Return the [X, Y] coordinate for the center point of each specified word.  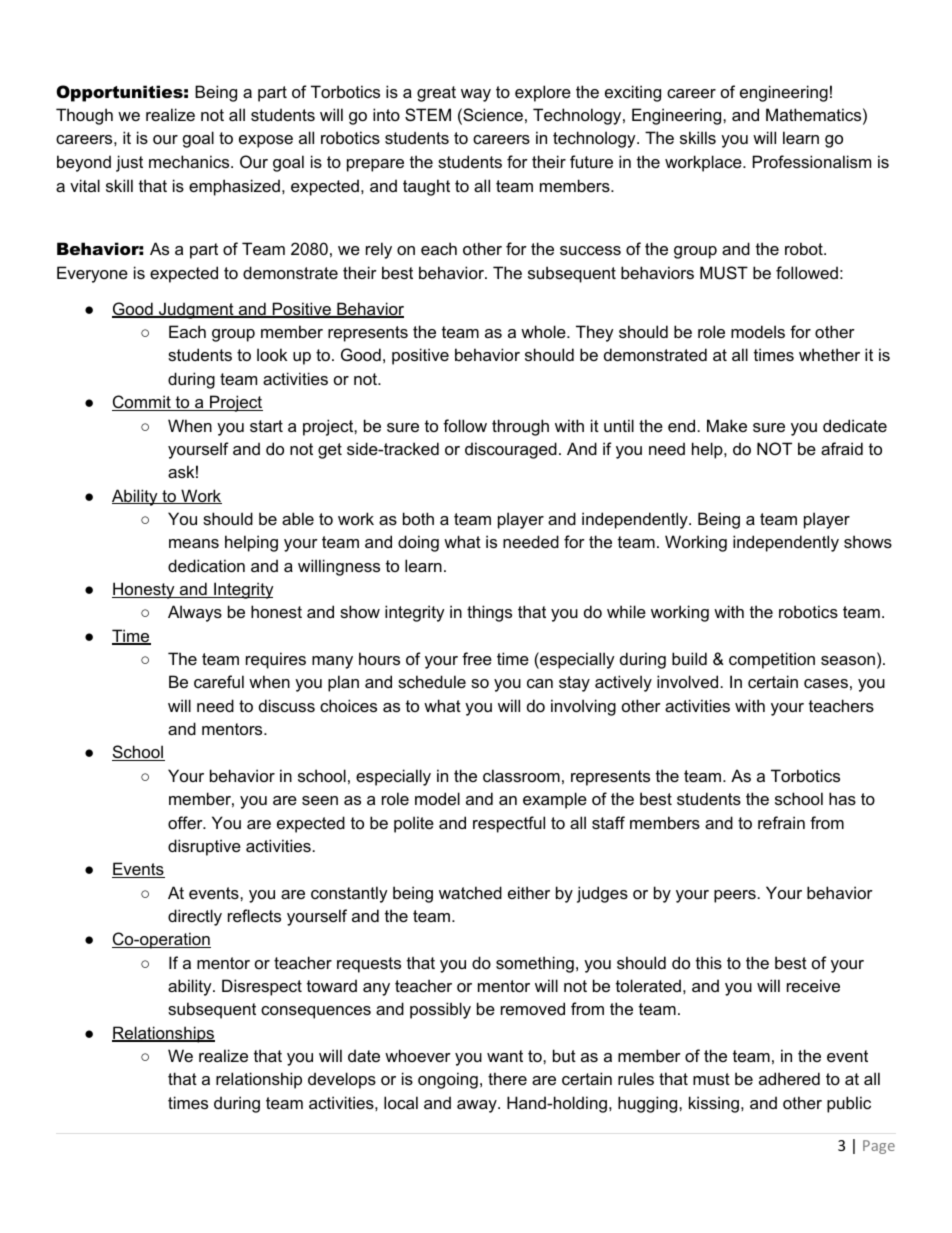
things [489, 613]
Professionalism [812, 161]
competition [772, 660]
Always [195, 613]
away [478, 1106]
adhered [789, 1078]
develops [342, 1080]
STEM [428, 114]
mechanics [190, 161]
